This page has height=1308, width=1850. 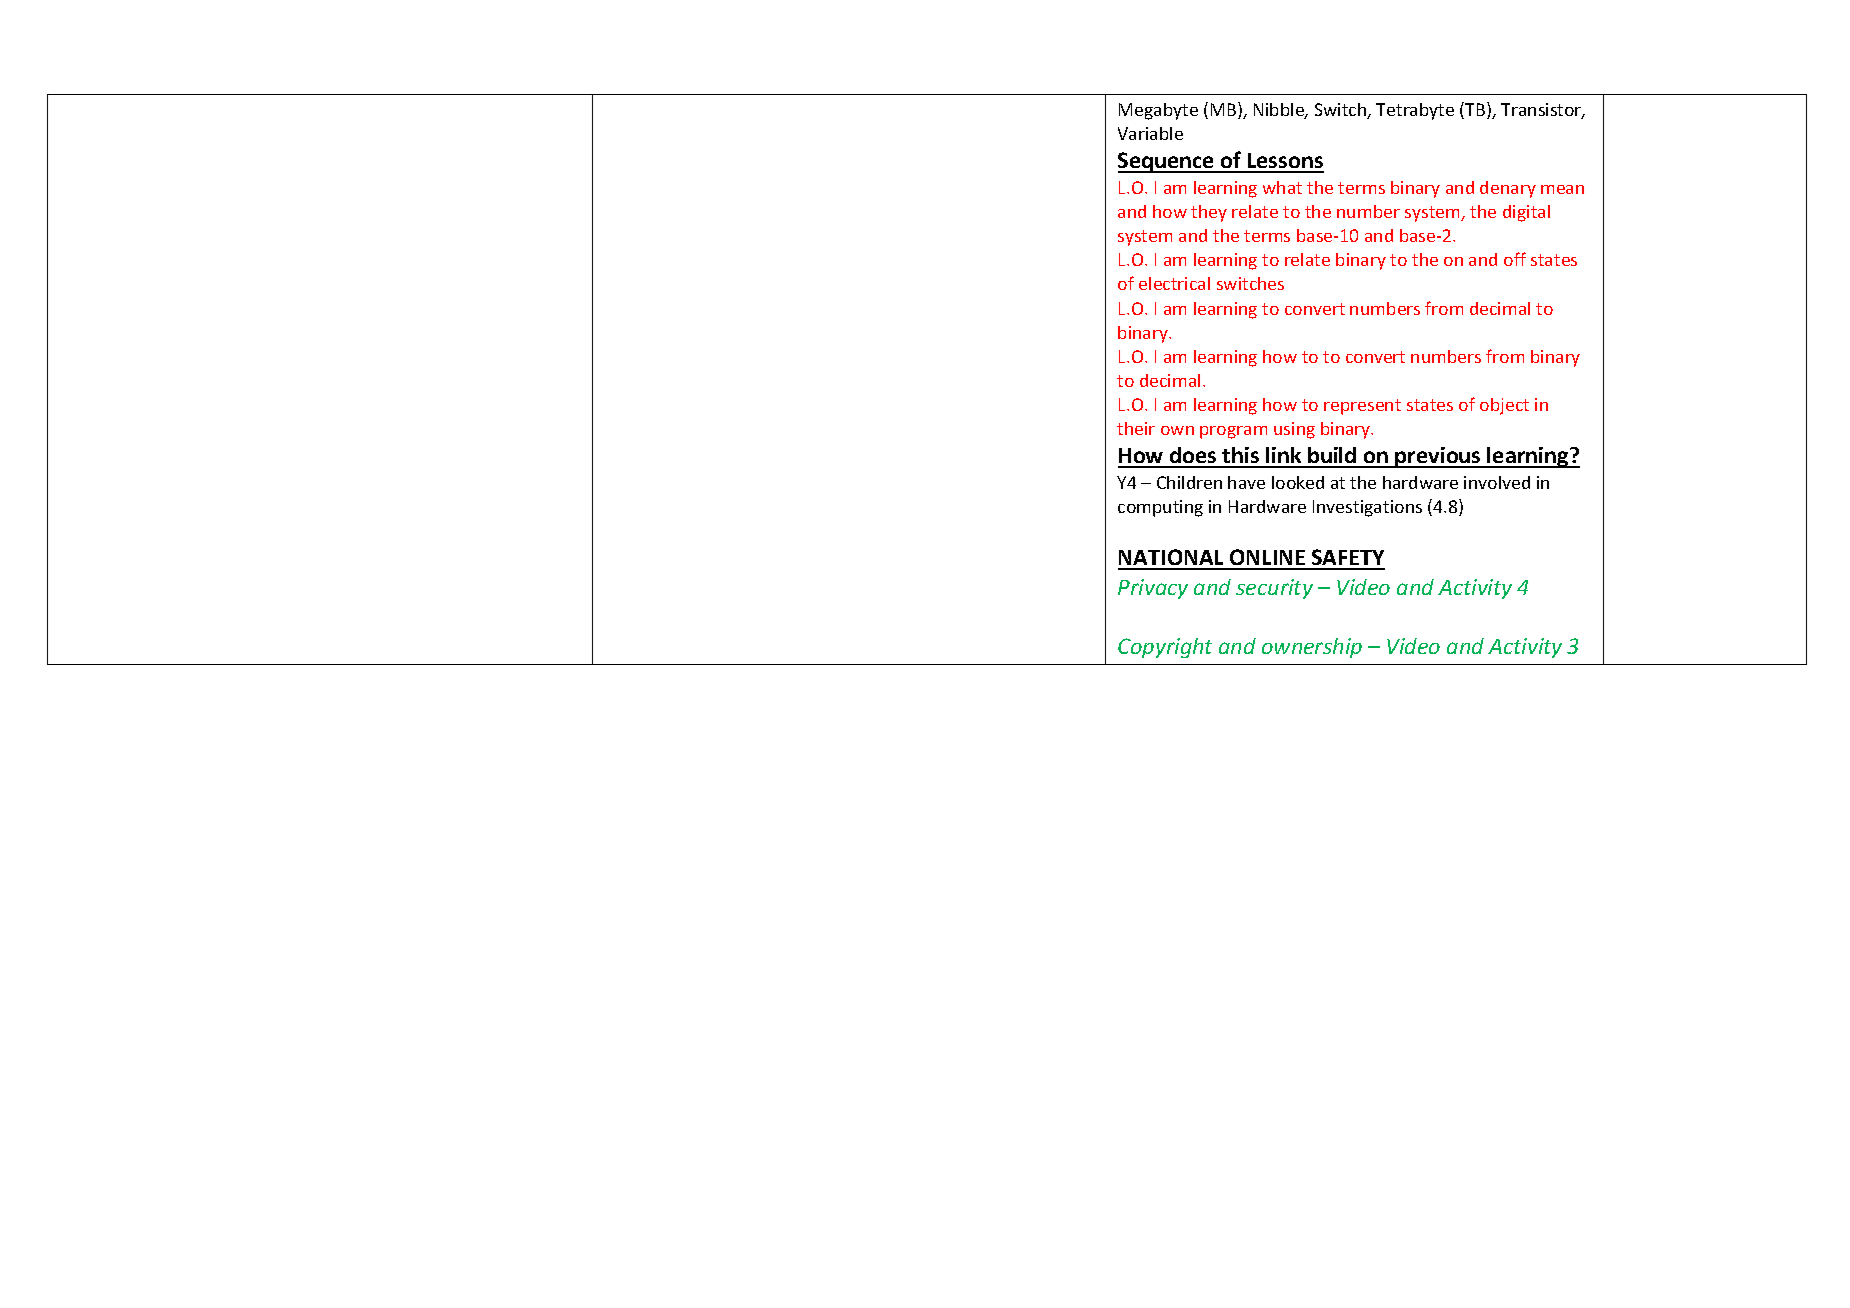 I want to click on what, so click(x=1282, y=187).
